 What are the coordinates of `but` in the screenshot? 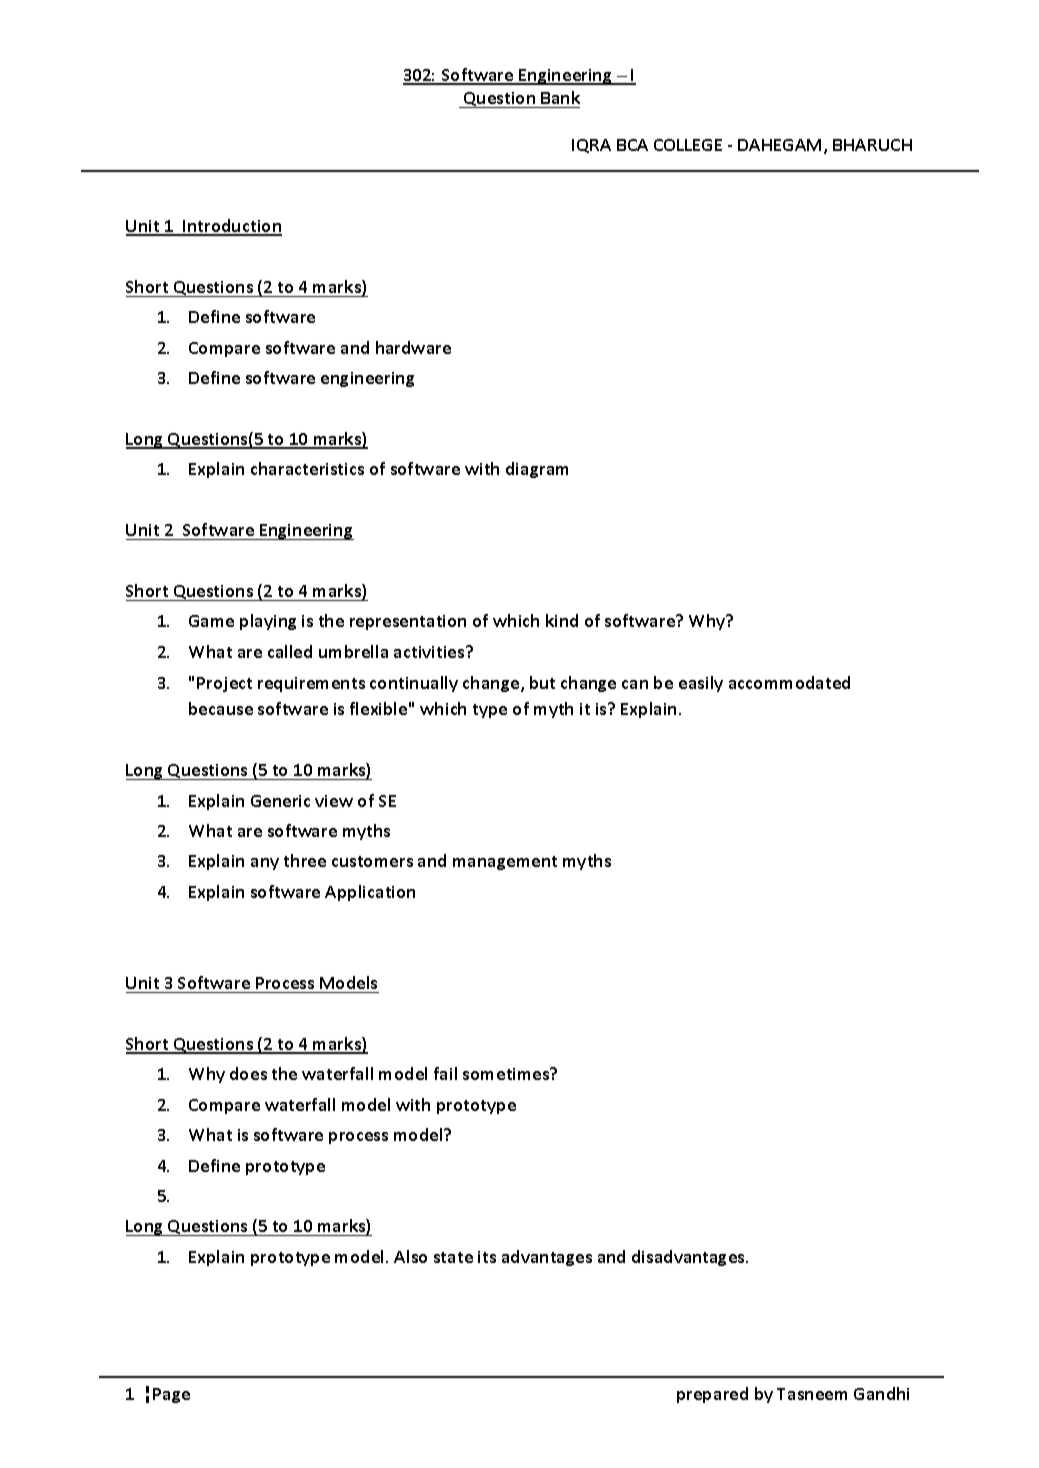 It's located at (542, 682).
